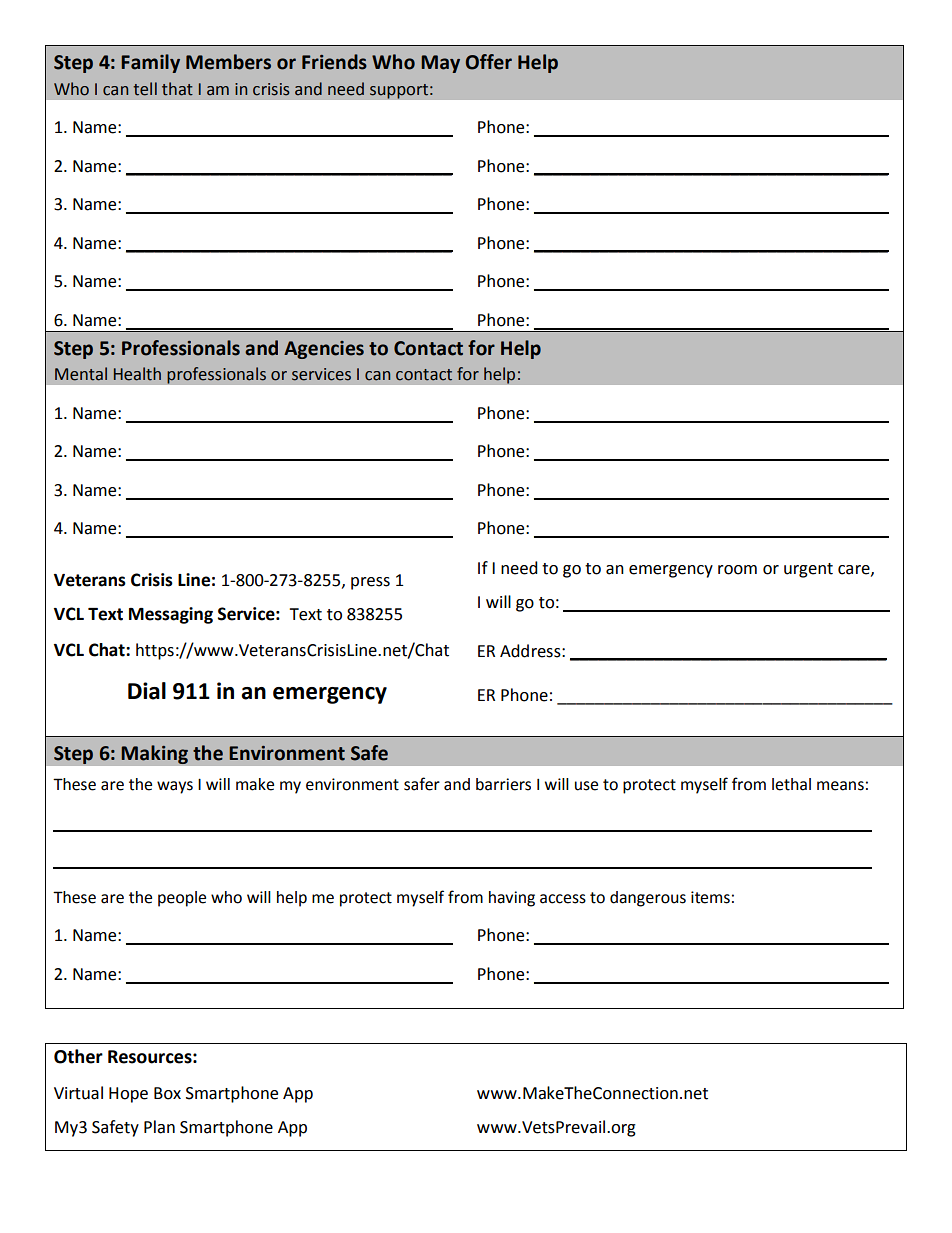 The image size is (952, 1233). Describe the element at coordinates (512, 899) in the document. I see `having` at that location.
